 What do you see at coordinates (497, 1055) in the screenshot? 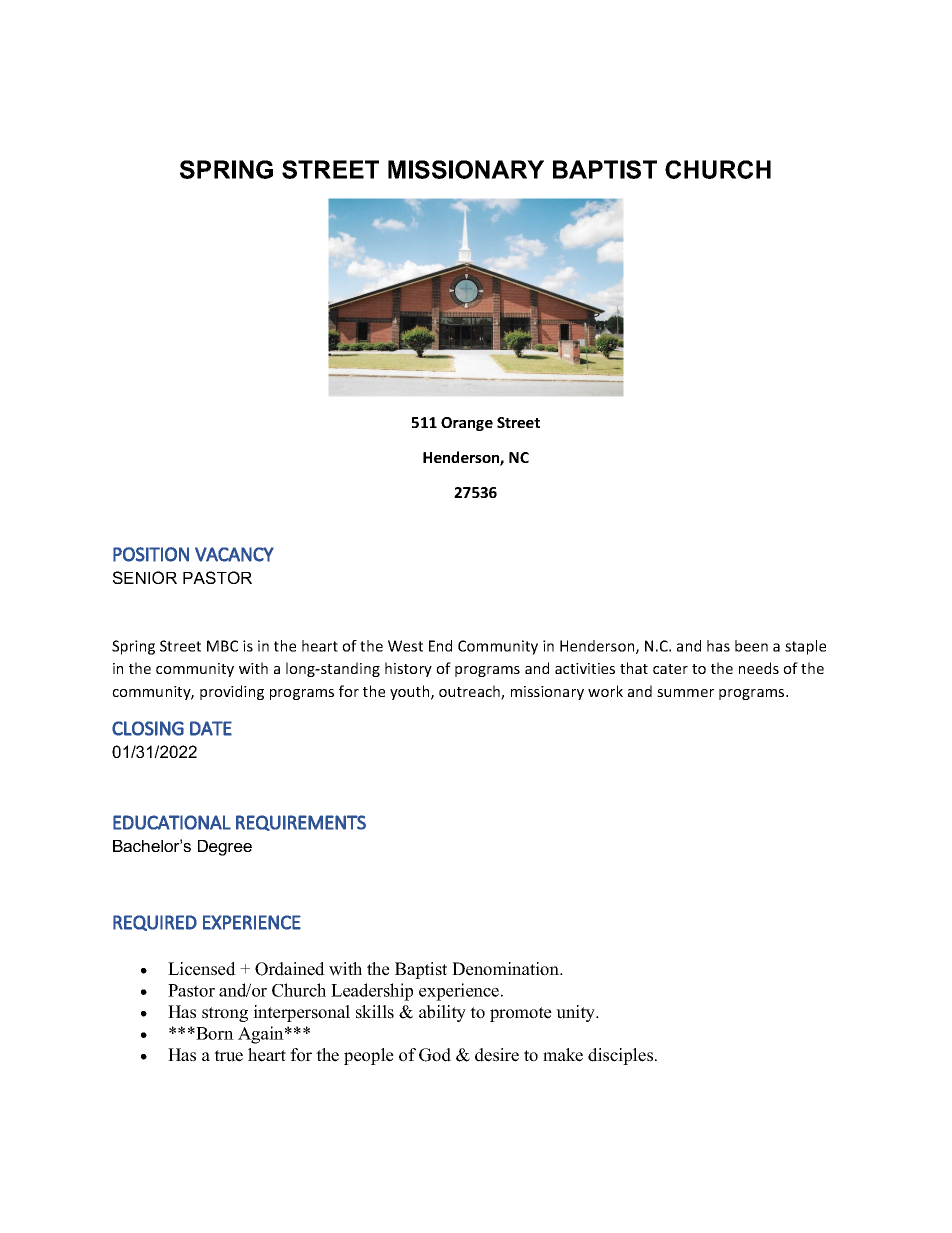
I see `desire` at bounding box center [497, 1055].
